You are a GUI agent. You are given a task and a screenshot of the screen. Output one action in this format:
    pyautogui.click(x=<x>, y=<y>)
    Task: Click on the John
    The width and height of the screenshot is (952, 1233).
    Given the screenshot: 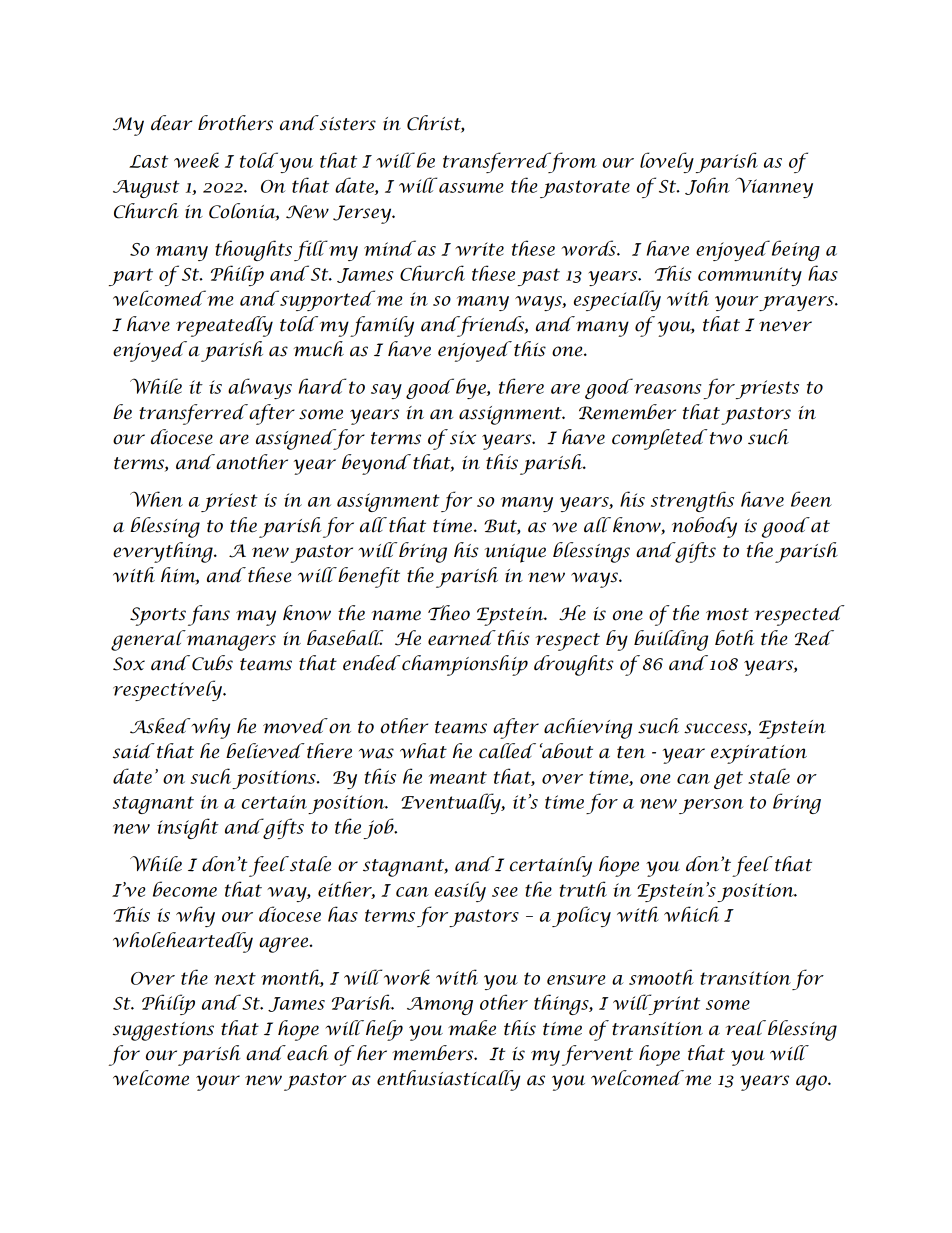 What is the action you would take?
    pyautogui.click(x=707, y=186)
